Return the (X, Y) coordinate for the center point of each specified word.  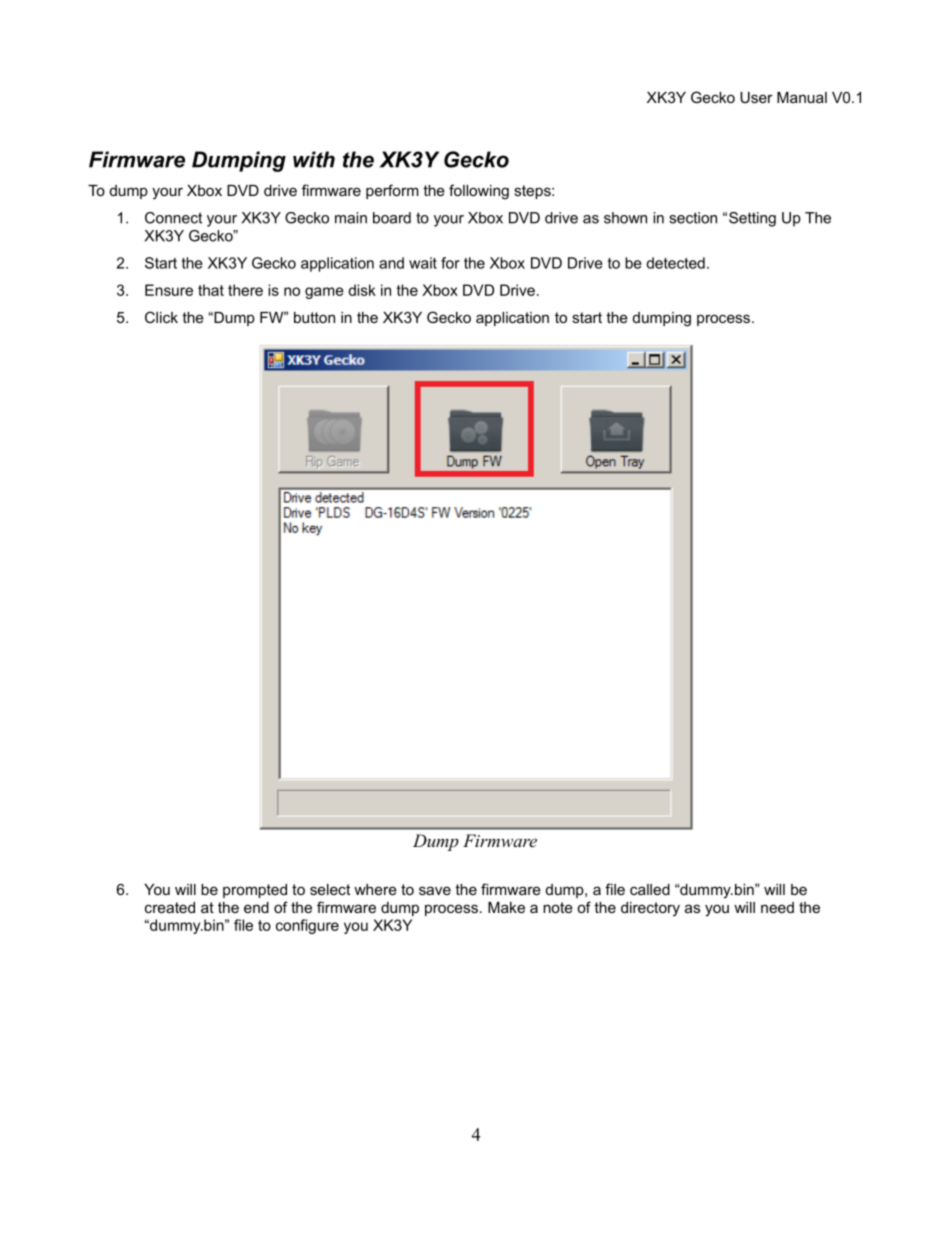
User (756, 97)
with (314, 159)
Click (161, 317)
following (479, 192)
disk (362, 290)
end (256, 907)
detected (675, 263)
